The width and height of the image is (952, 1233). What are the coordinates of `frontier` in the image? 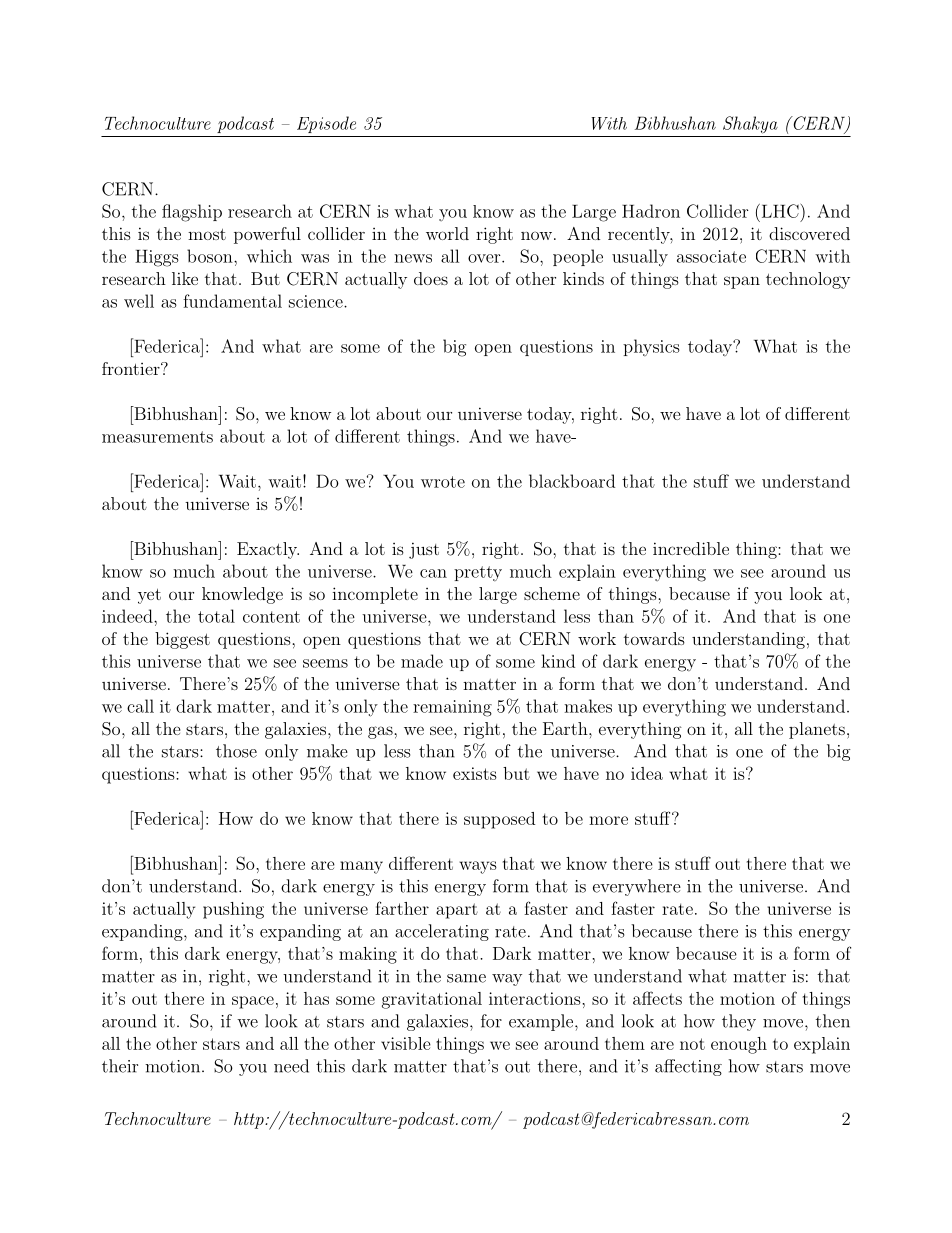 It's located at (132, 368).
